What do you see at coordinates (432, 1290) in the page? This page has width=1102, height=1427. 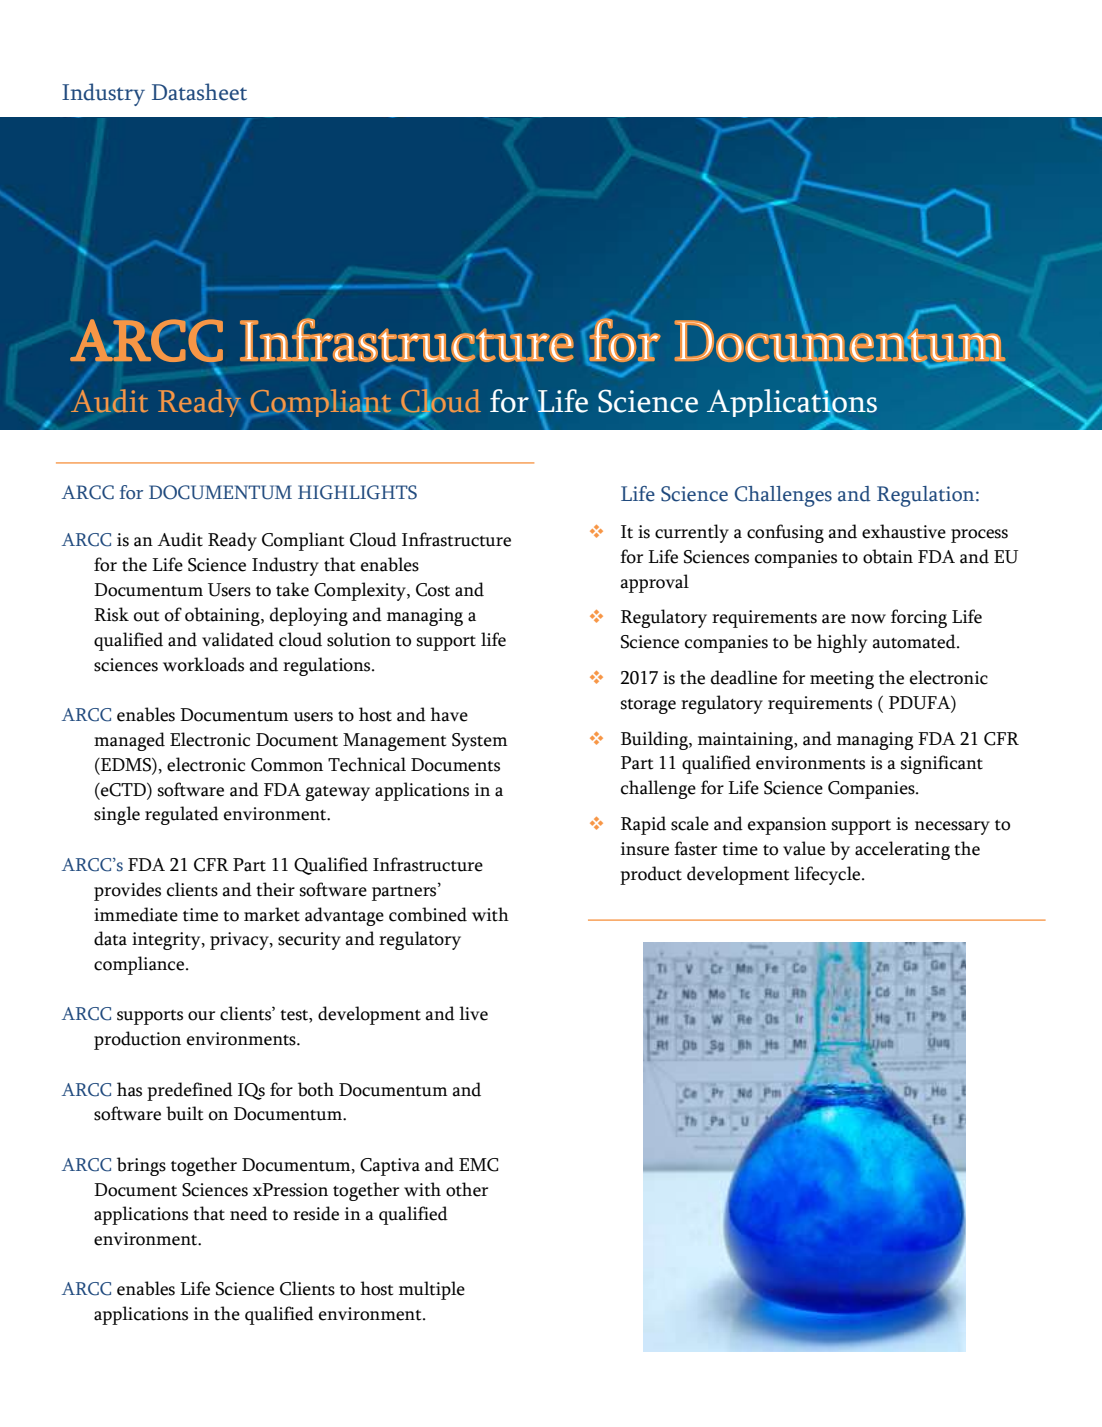 I see `multiple` at bounding box center [432, 1290].
